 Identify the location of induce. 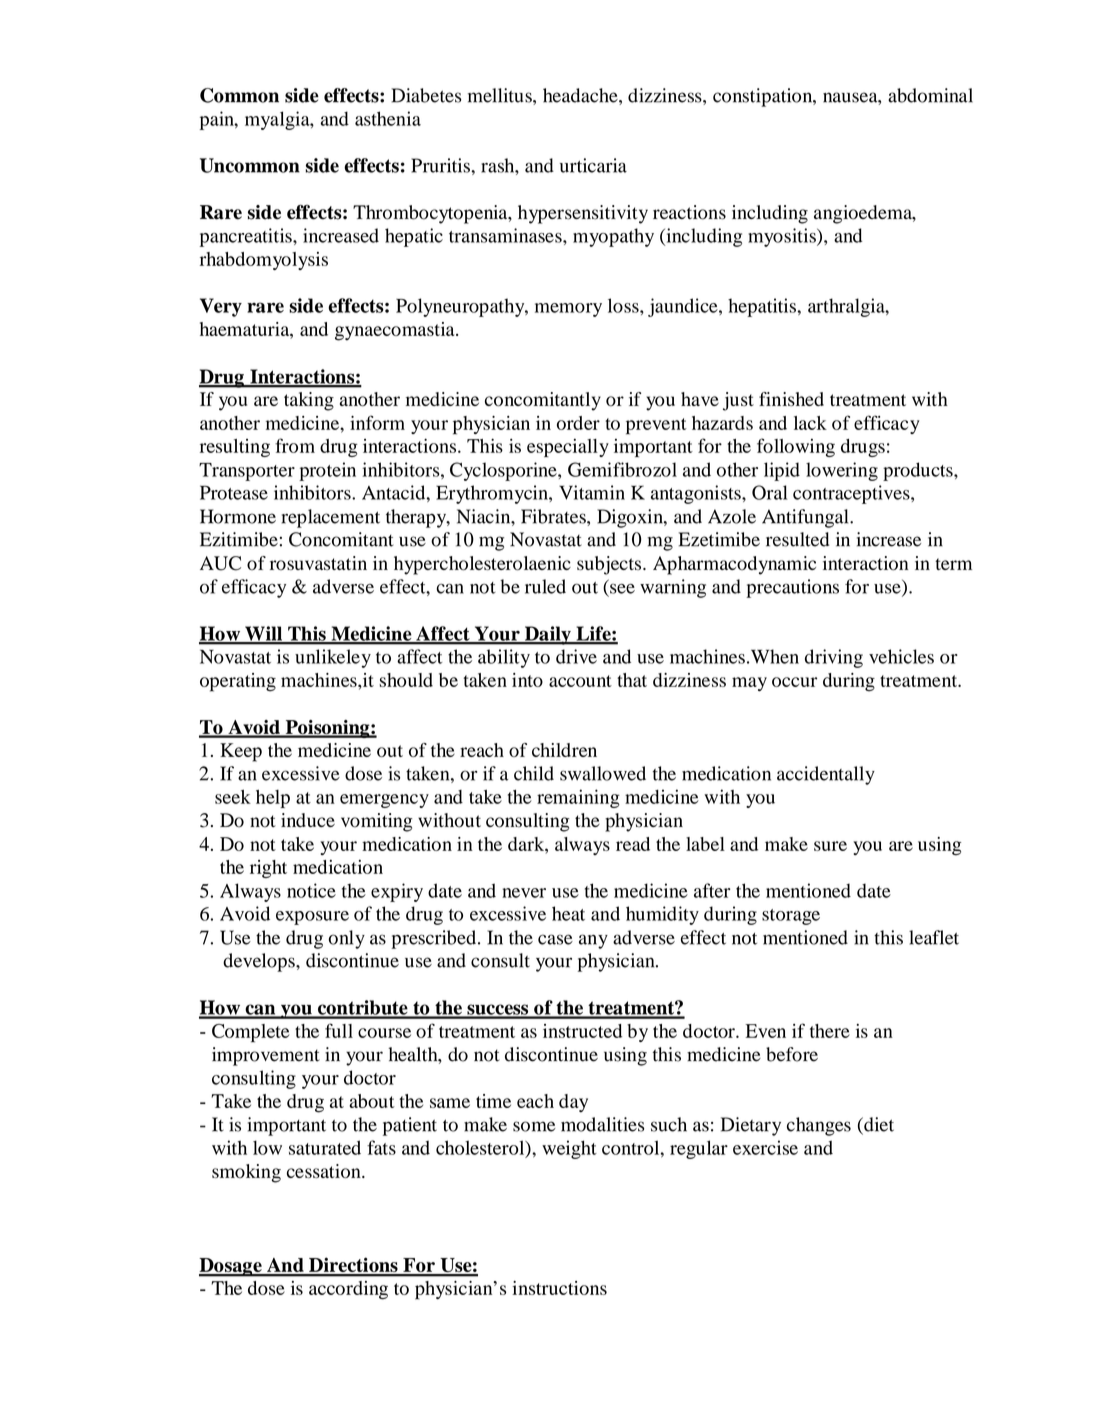
(308, 820).
